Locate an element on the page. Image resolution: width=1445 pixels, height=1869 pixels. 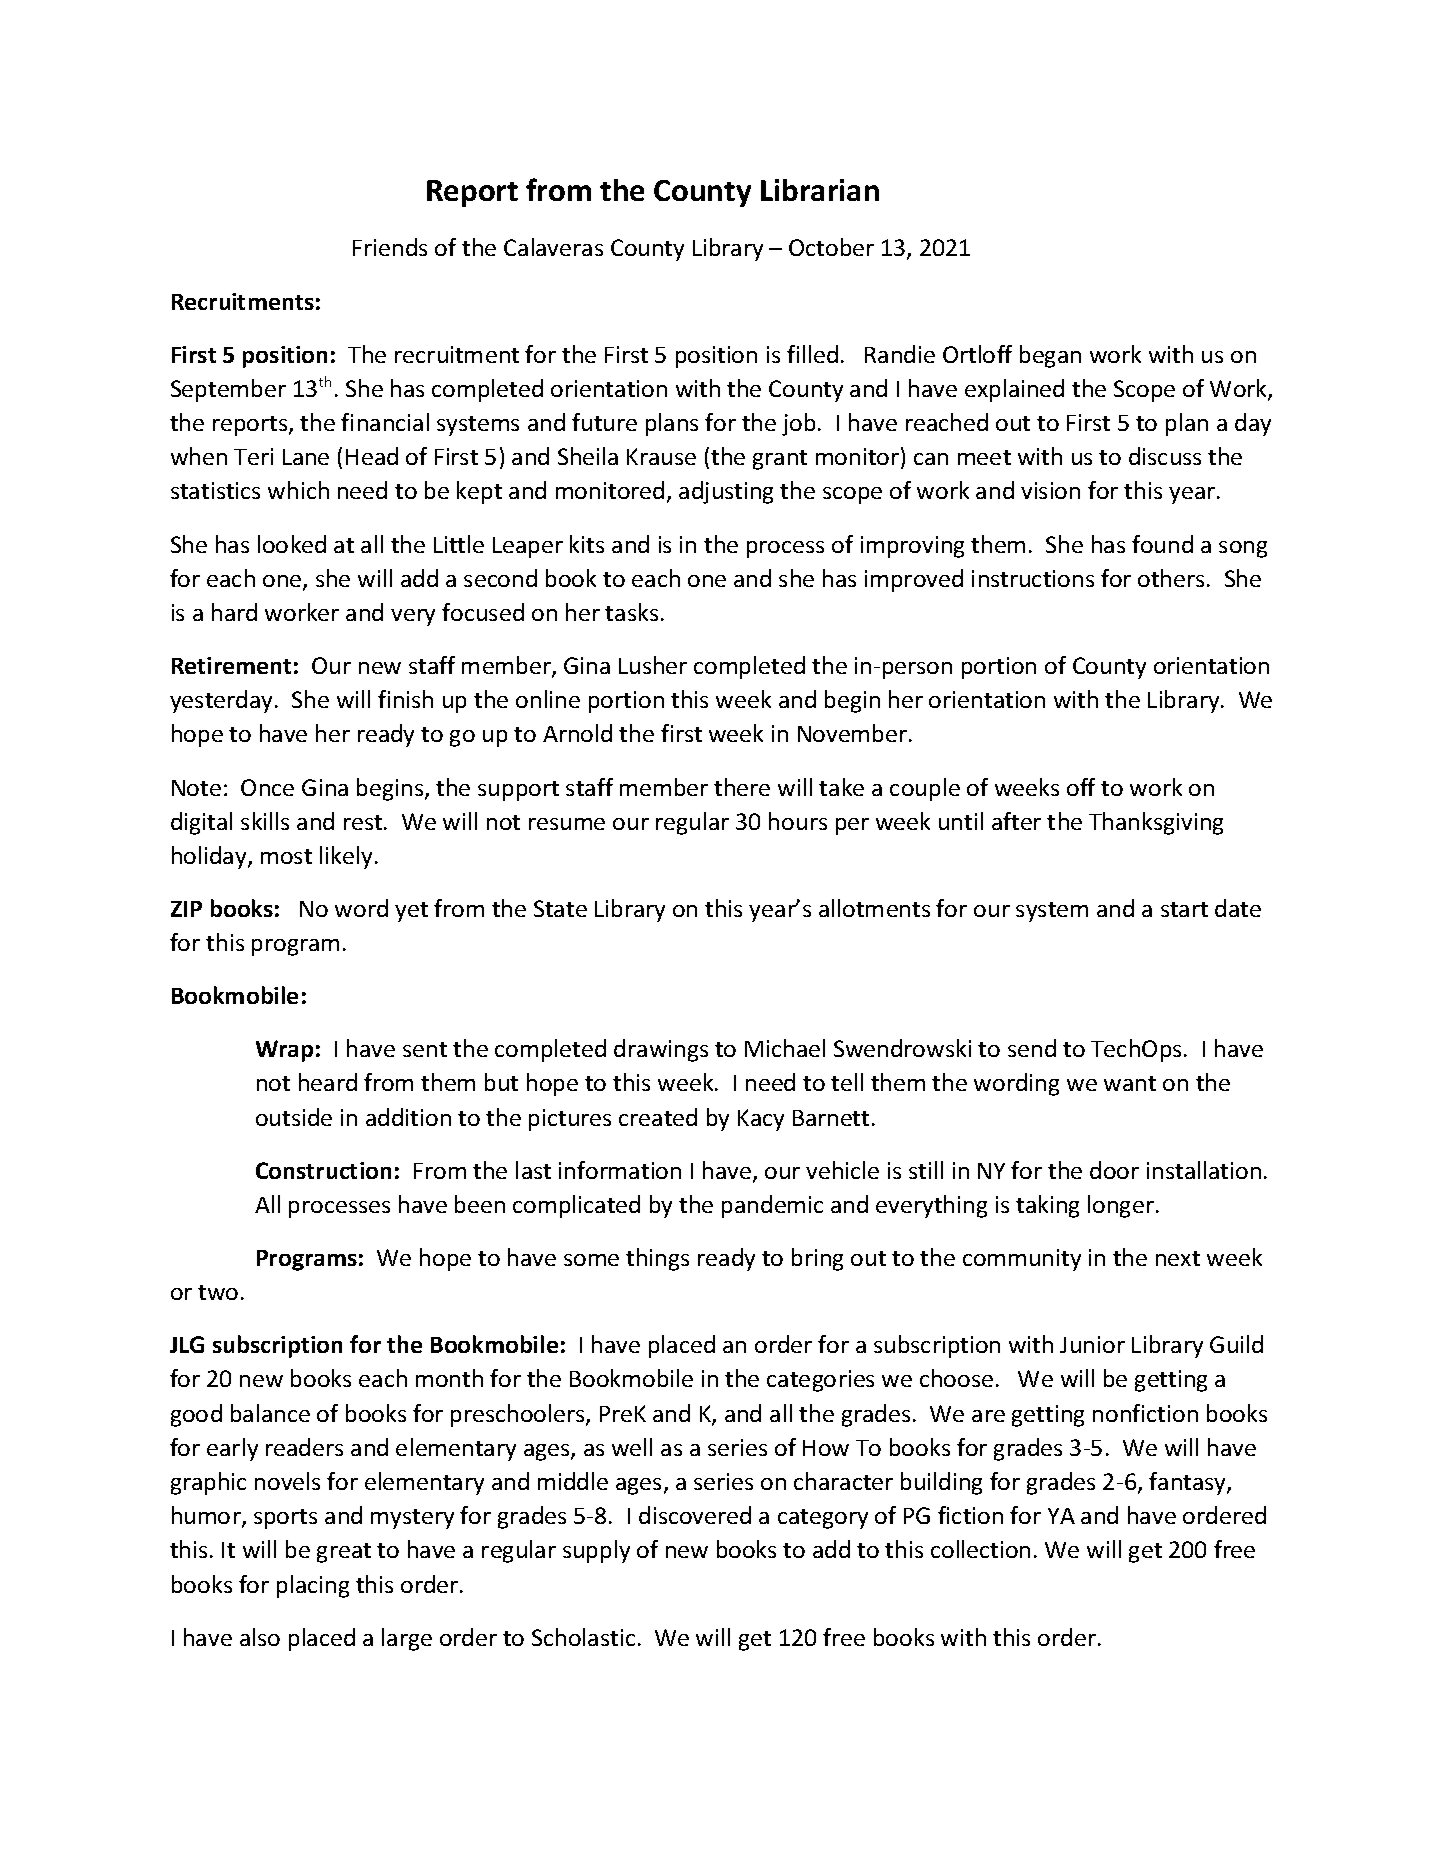
collection is located at coordinates (980, 1549).
